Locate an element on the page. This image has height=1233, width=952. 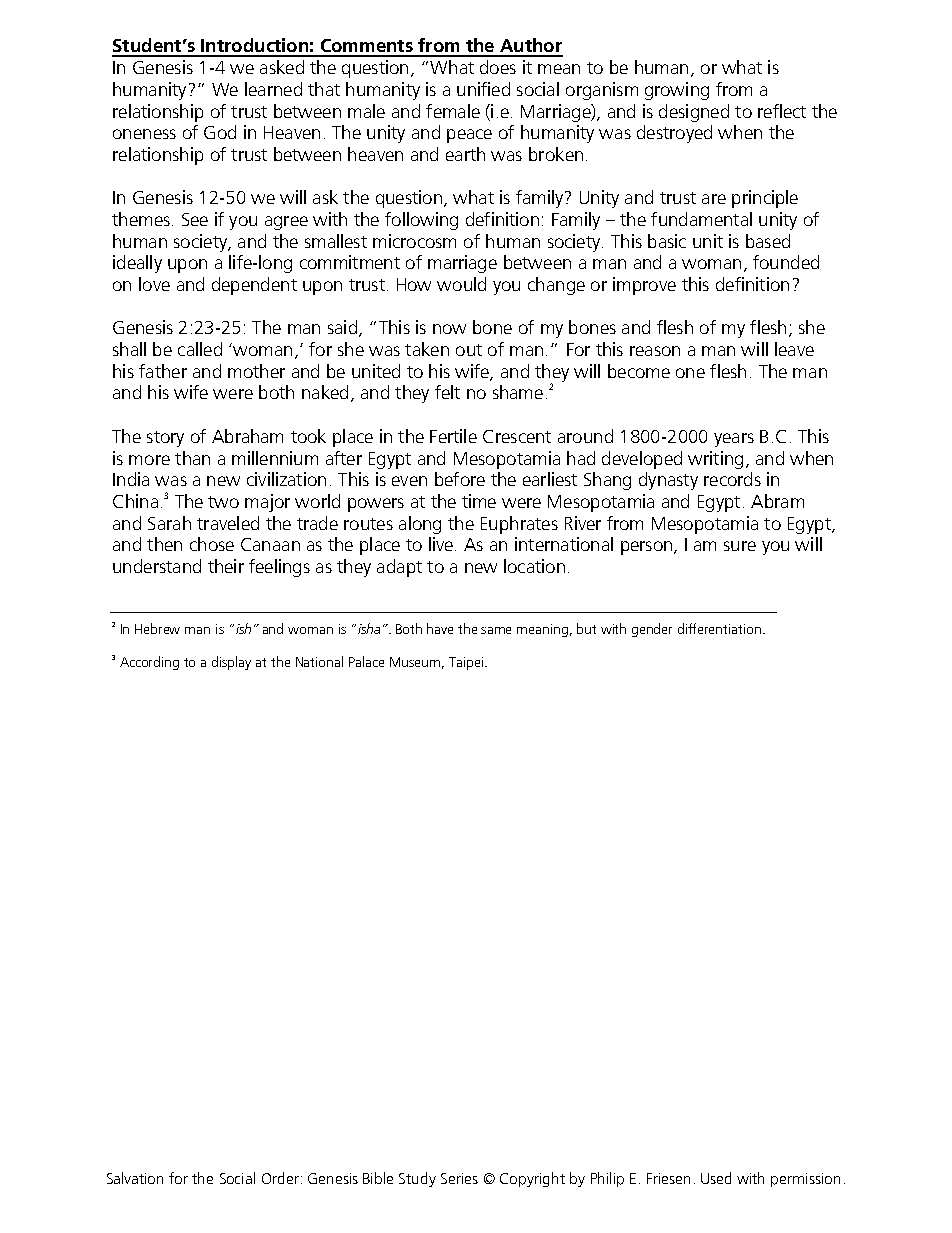
designed is located at coordinates (694, 113).
